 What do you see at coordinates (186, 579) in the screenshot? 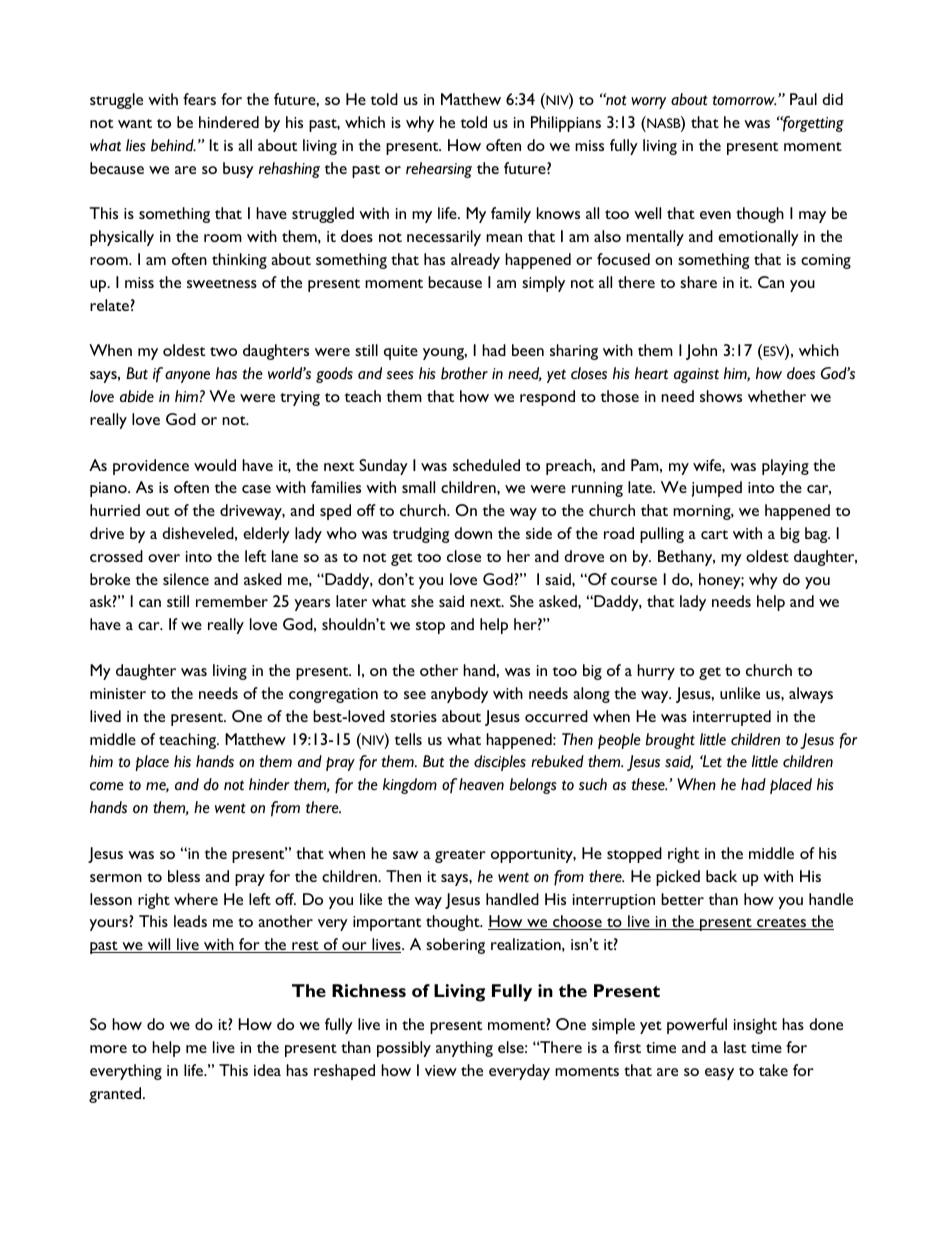
I see `silence` at bounding box center [186, 579].
